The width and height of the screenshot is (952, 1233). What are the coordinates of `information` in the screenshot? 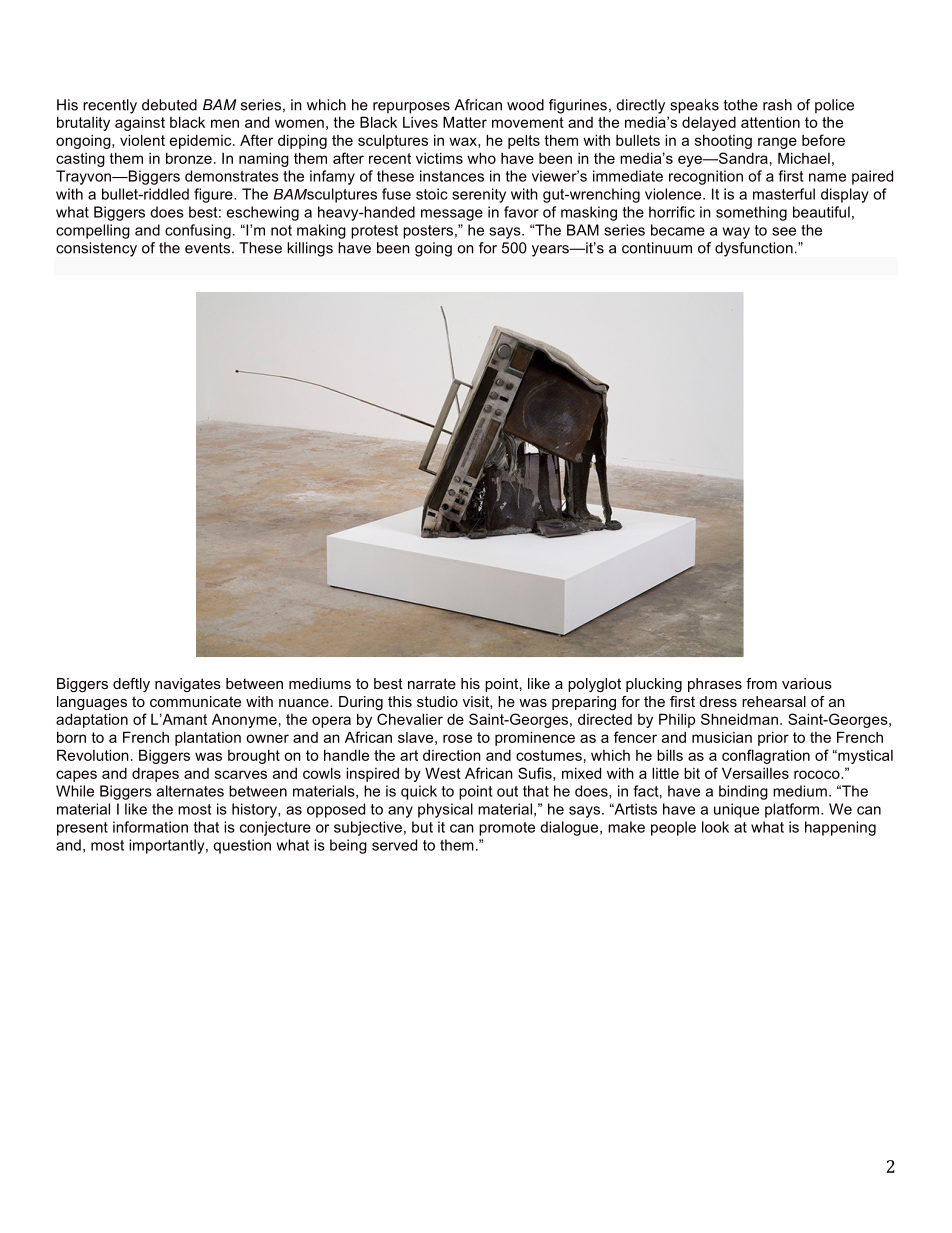 It's located at (150, 827).
